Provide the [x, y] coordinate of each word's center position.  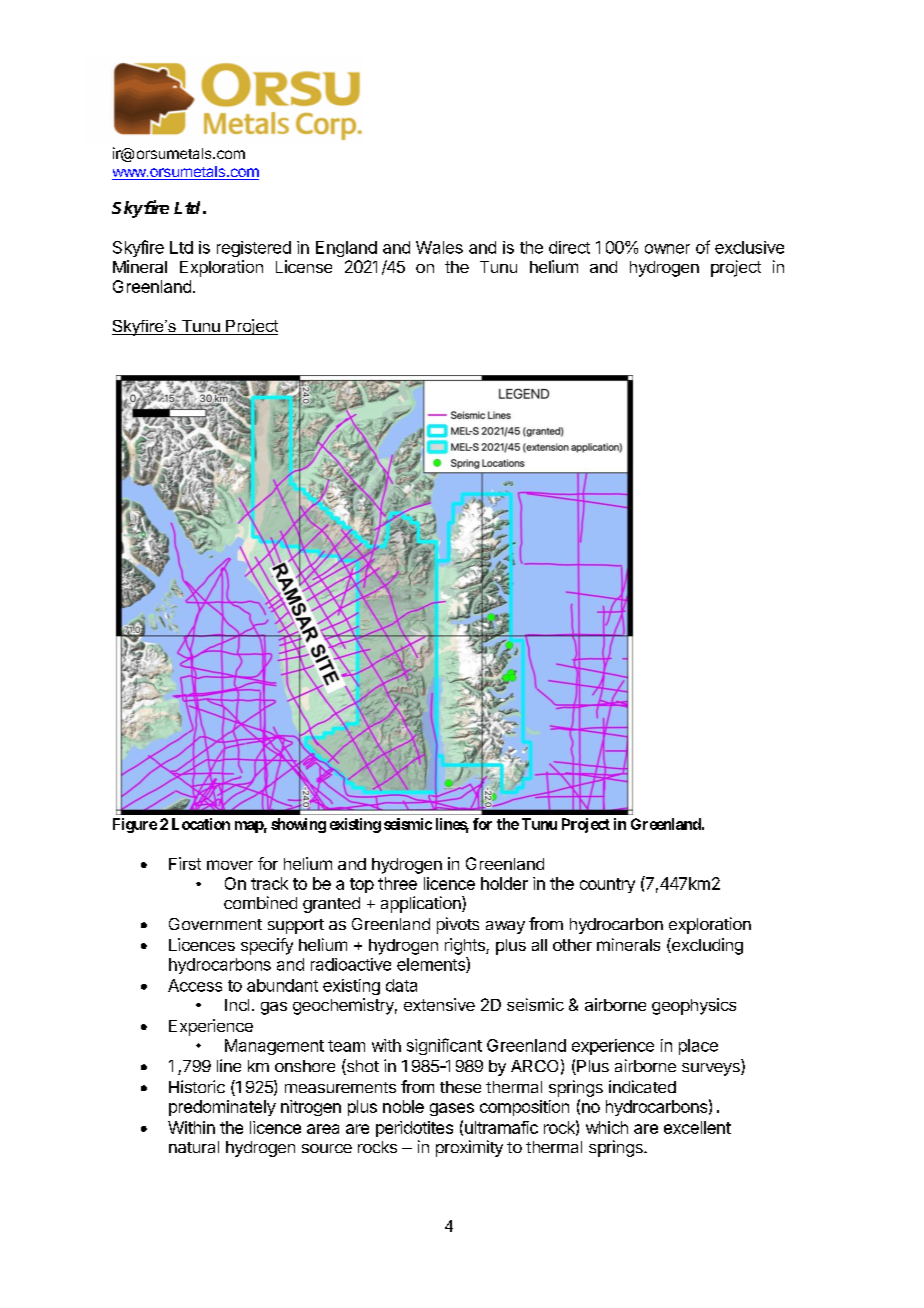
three [397, 883]
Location [201, 824]
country [607, 885]
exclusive [749, 247]
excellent [697, 1127]
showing [298, 825]
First [185, 863]
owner [667, 249]
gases [452, 1109]
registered [254, 249]
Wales [439, 247]
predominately [222, 1108]
